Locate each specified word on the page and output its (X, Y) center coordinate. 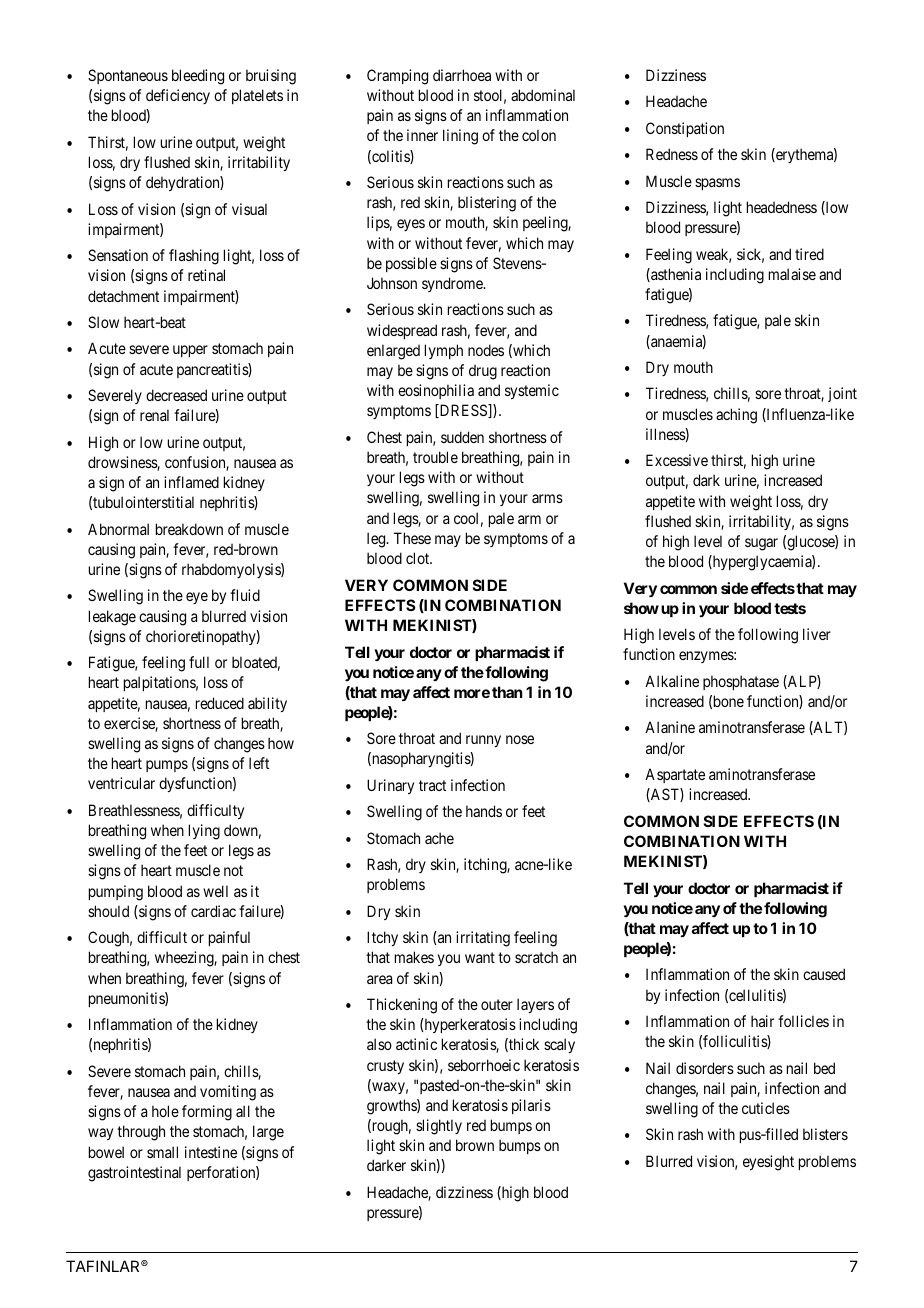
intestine (211, 1152)
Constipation (685, 129)
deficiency (178, 96)
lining (460, 137)
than (507, 692)
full (199, 662)
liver (817, 634)
